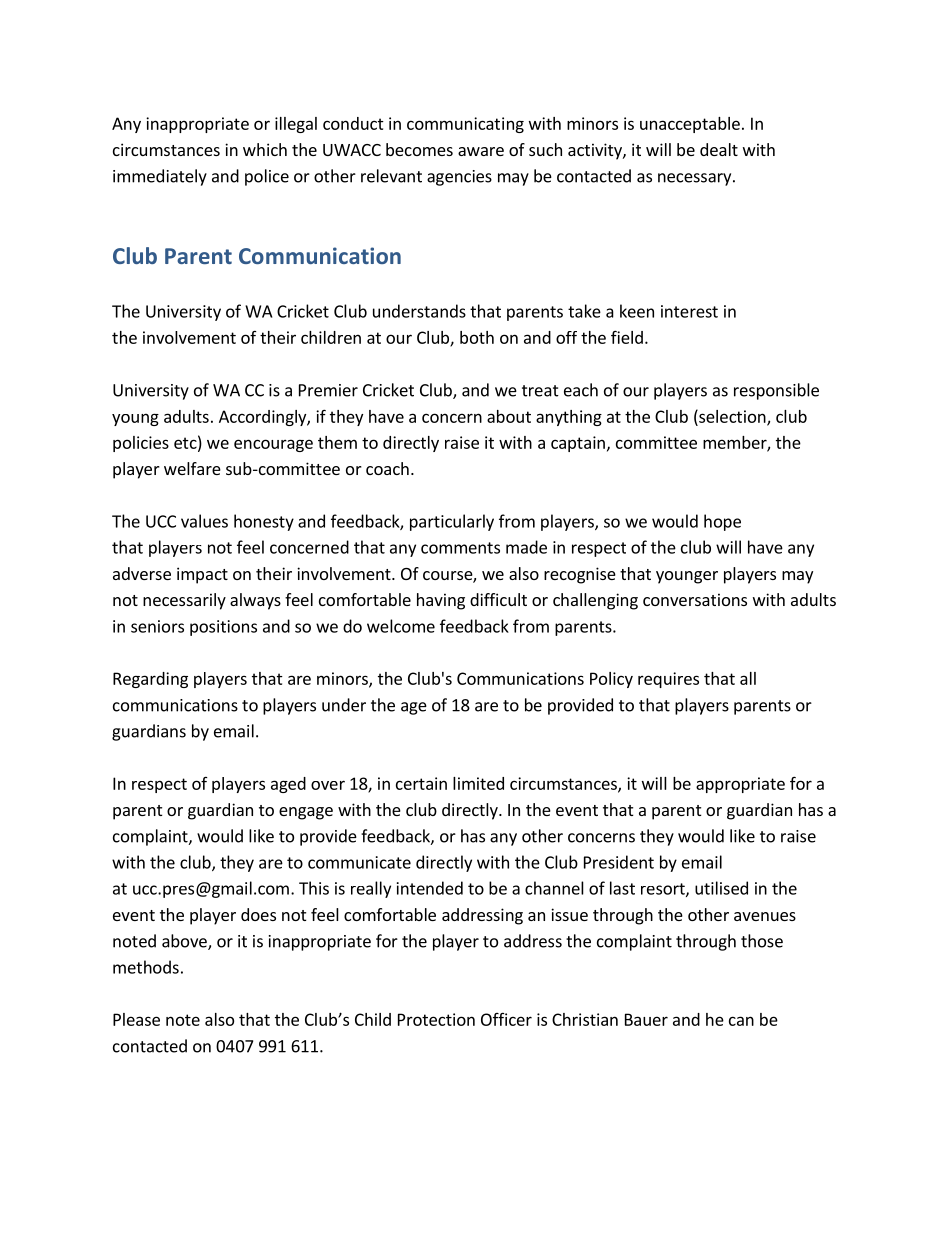  I want to click on methods, so click(146, 967).
